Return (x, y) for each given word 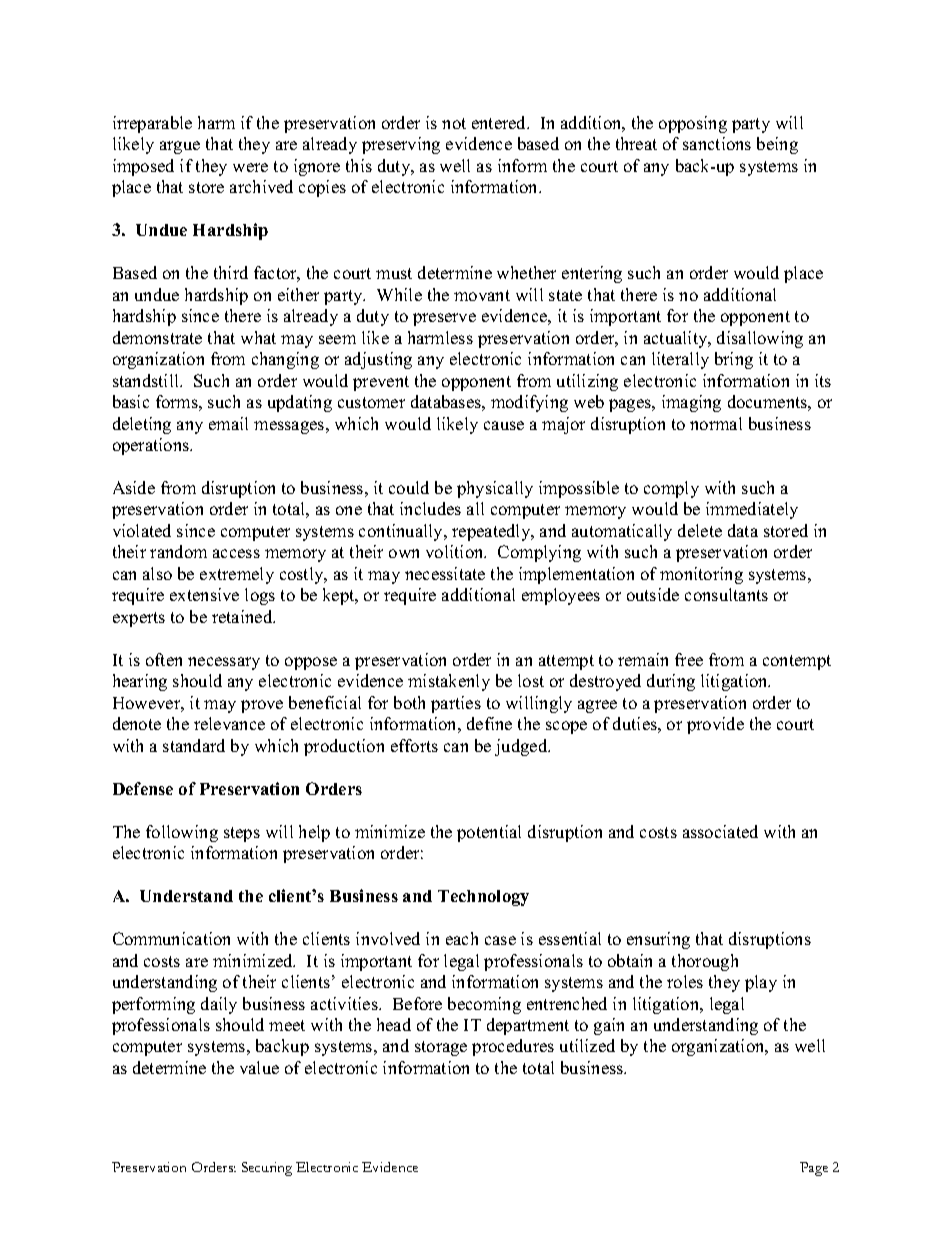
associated (720, 831)
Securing (267, 1169)
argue (180, 147)
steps (242, 834)
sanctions (717, 143)
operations (152, 446)
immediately (752, 510)
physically (495, 489)
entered (500, 122)
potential (489, 833)
